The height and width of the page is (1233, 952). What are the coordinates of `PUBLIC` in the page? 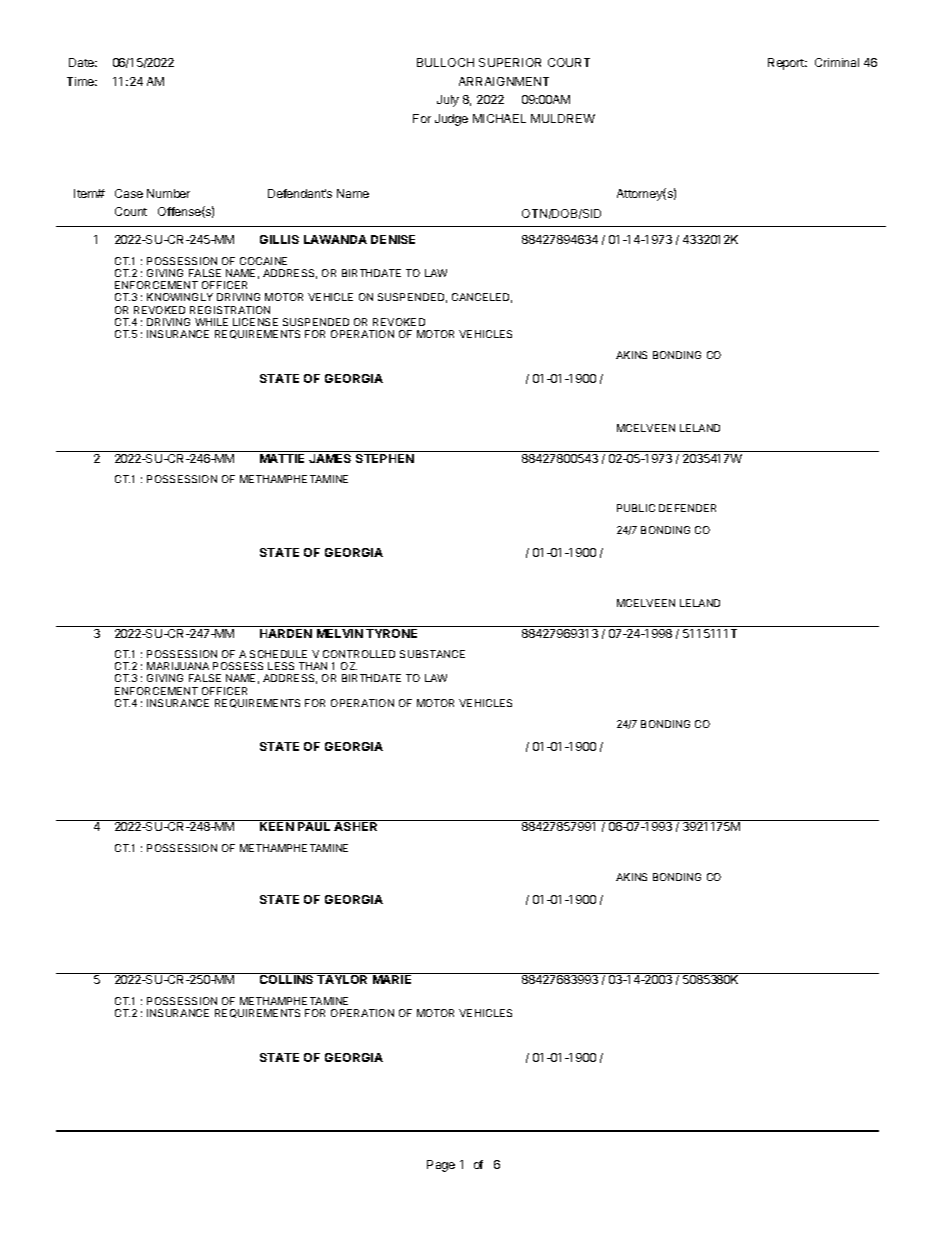 It's located at (636, 508).
